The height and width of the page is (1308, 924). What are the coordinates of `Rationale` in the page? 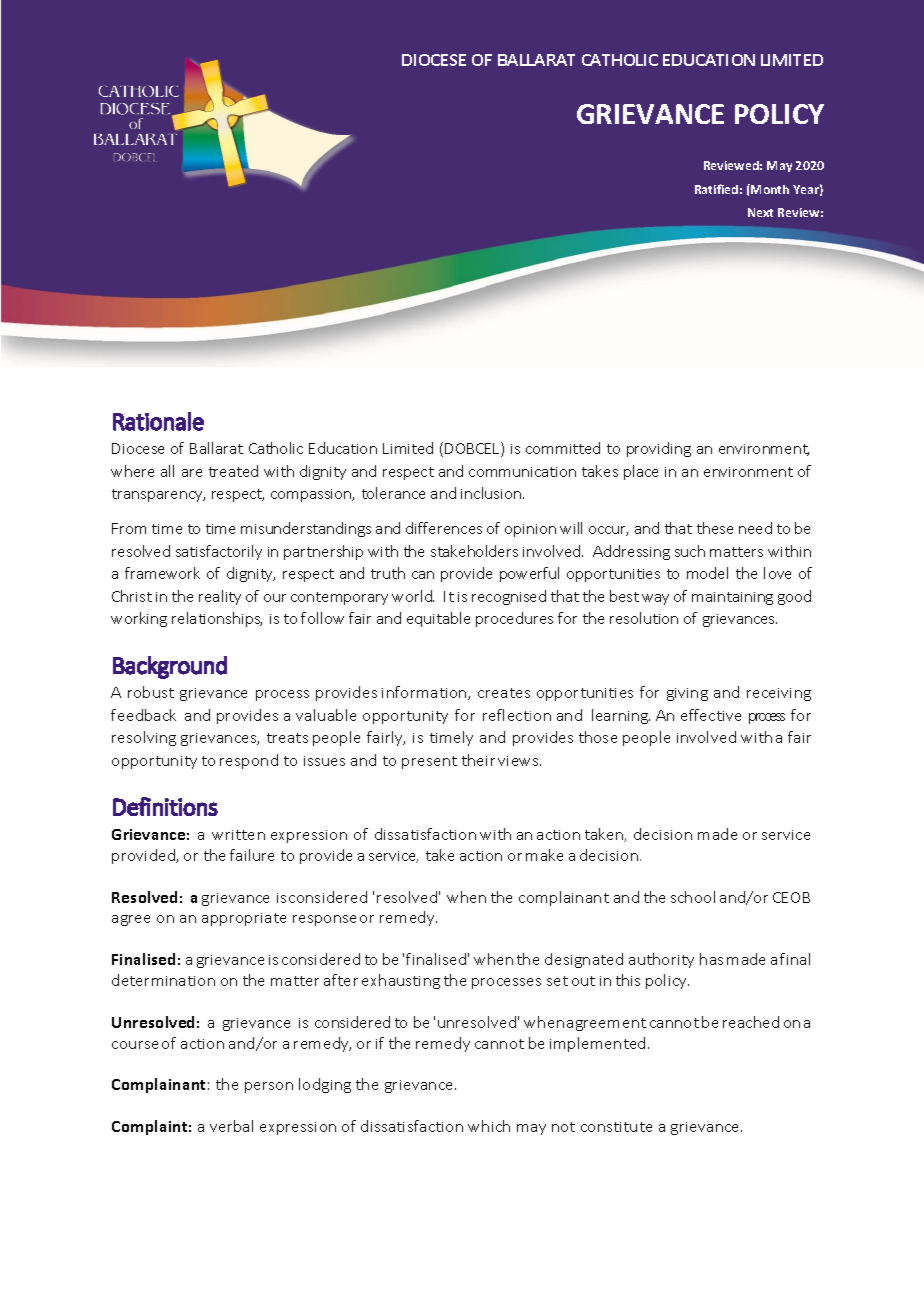 It's located at (158, 421).
